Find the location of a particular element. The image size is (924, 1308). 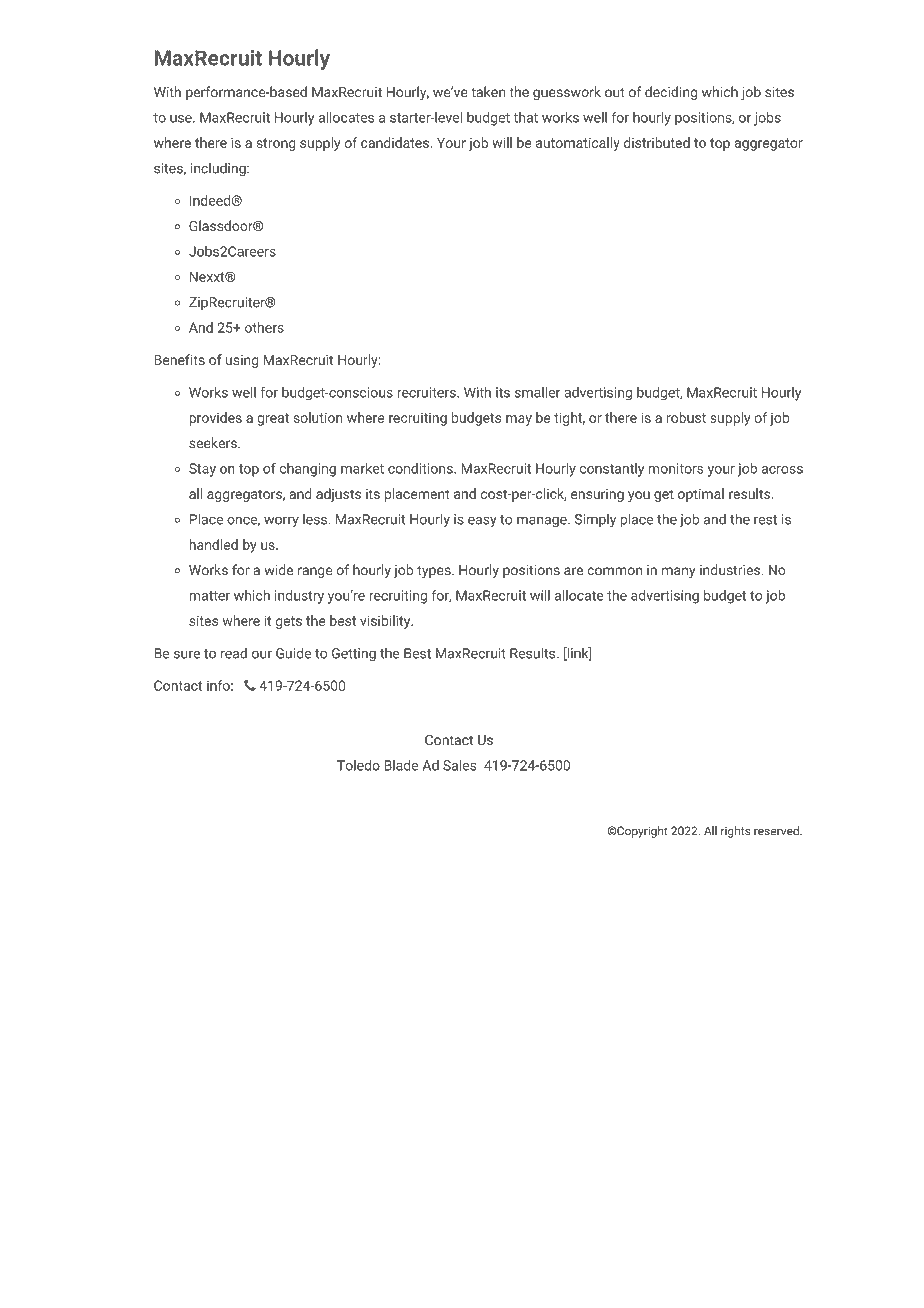

strong is located at coordinates (276, 144).
